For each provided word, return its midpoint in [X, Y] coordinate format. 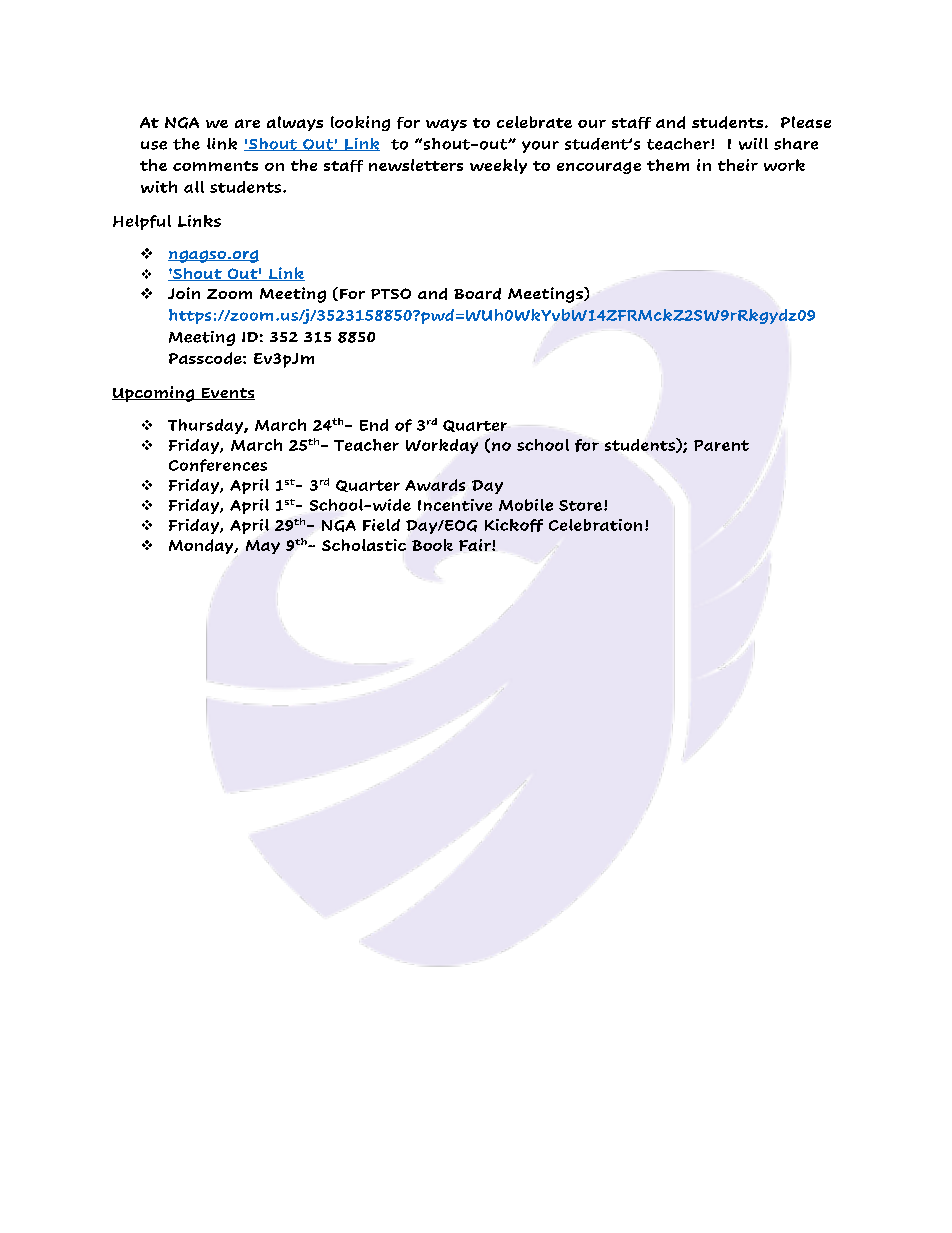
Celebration [595, 525]
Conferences [218, 465]
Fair [476, 545]
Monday [202, 546]
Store [580, 505]
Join [184, 293]
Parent [721, 445]
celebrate [534, 122]
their [738, 165]
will [753, 144]
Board [477, 294]
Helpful [142, 222]
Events [227, 394]
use [154, 145]
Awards [435, 485]
